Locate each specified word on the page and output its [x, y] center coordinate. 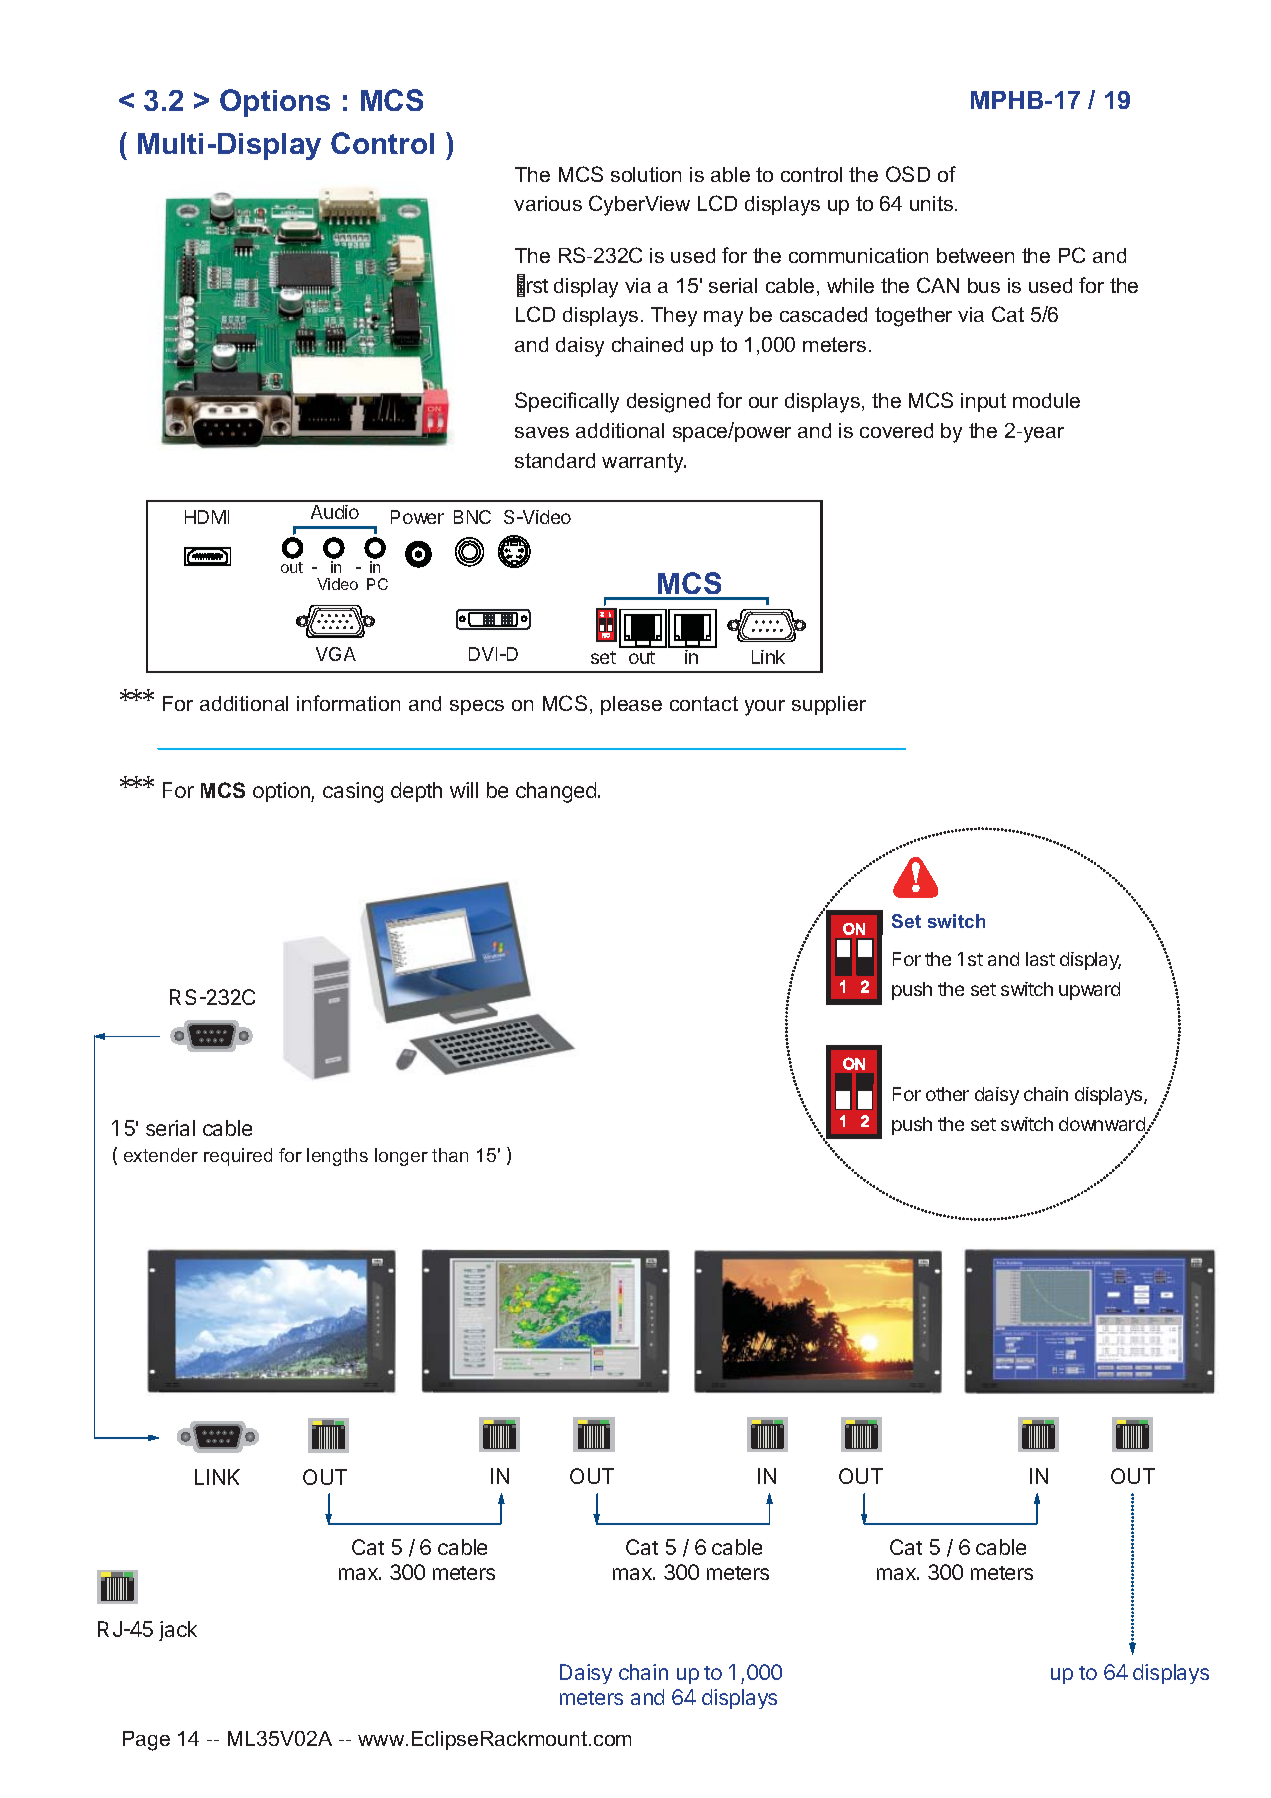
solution [646, 174]
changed [556, 792]
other [947, 1094]
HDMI [207, 517]
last [1040, 959]
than [450, 1155]
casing [353, 792]
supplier [829, 705]
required [238, 1157]
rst [537, 286]
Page [146, 1741]
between [975, 255]
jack [178, 1631]
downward [1103, 1125]
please [631, 705]
